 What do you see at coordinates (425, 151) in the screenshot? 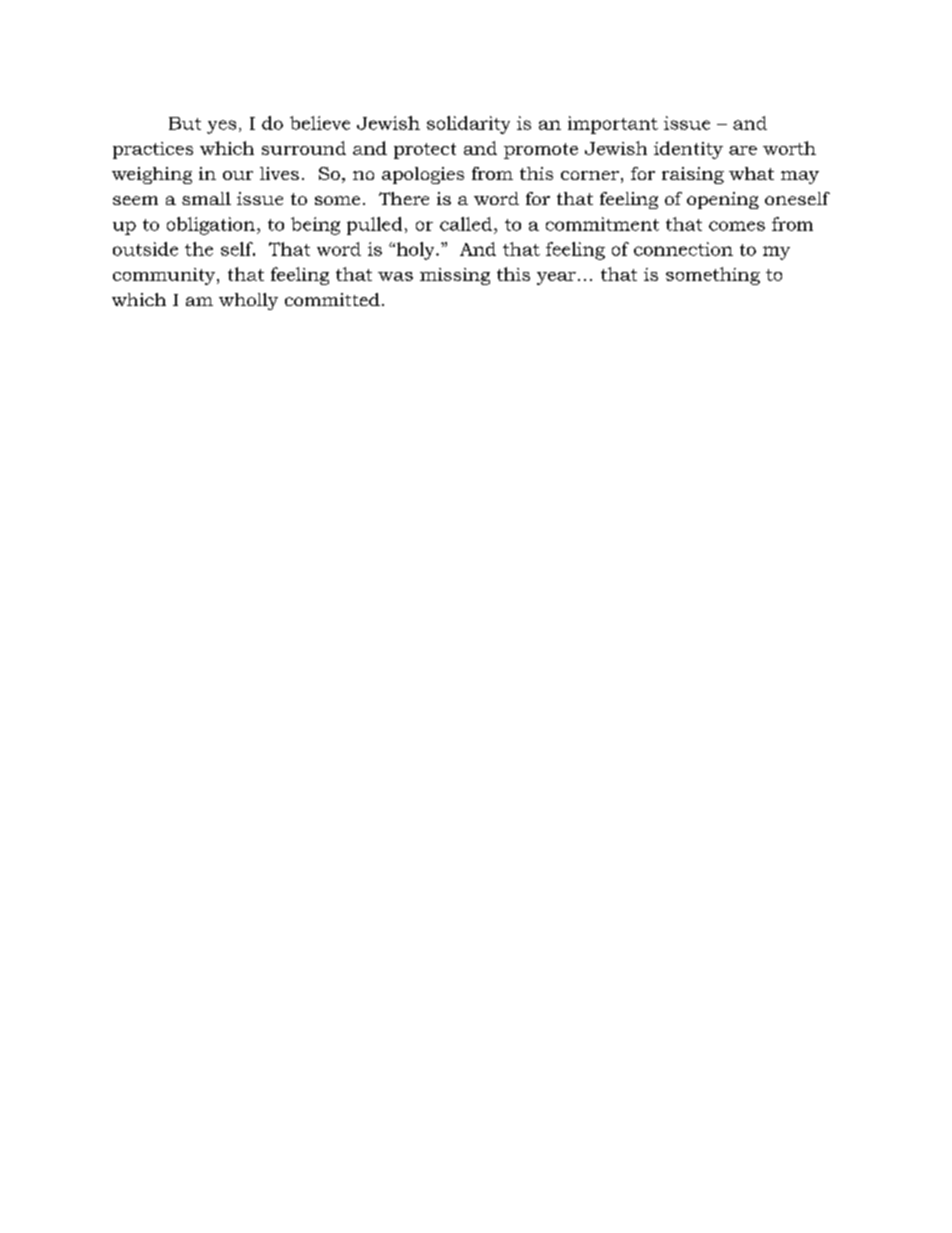
I see `protect` at bounding box center [425, 151].
